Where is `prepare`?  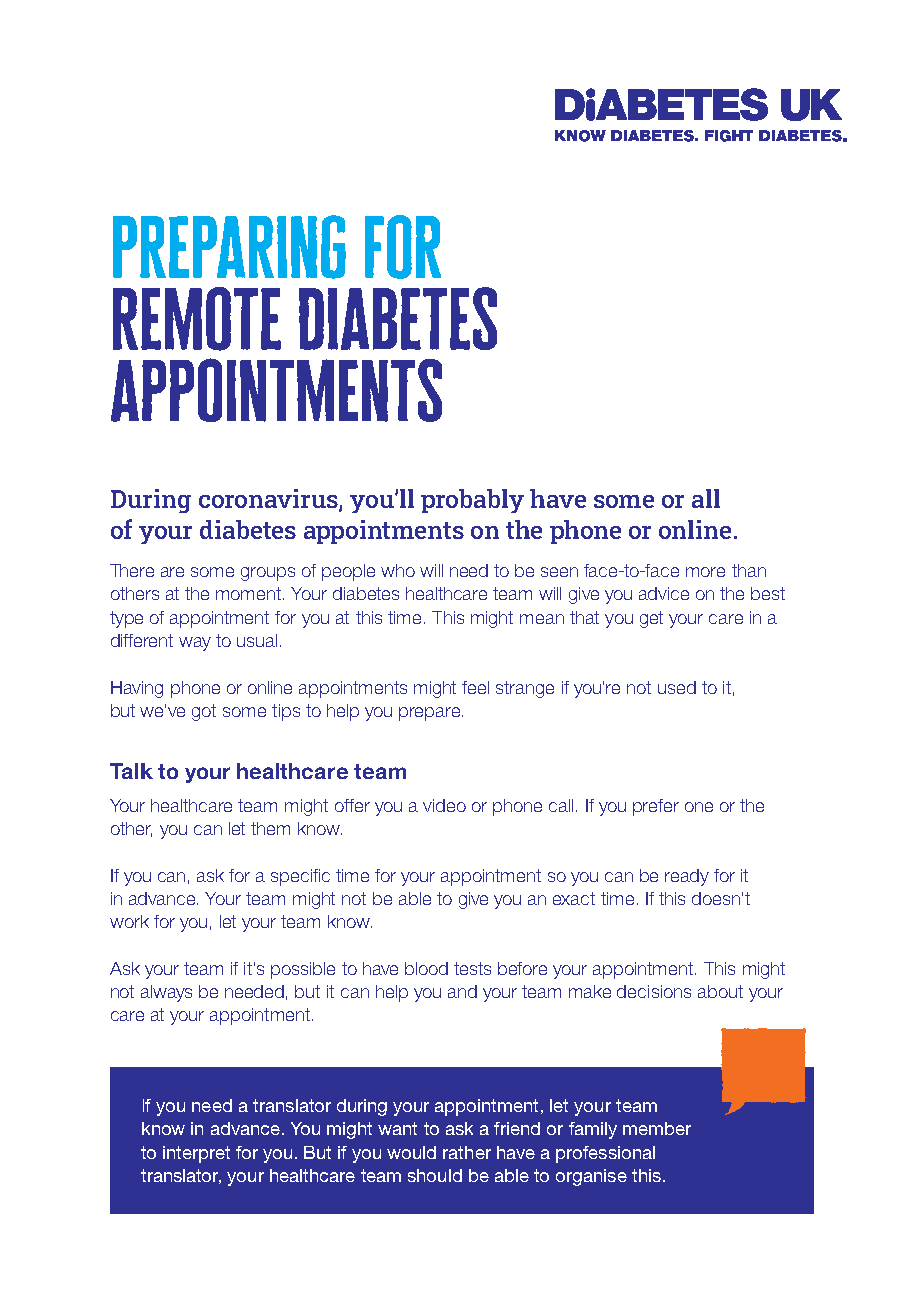 prepare is located at coordinates (431, 714).
